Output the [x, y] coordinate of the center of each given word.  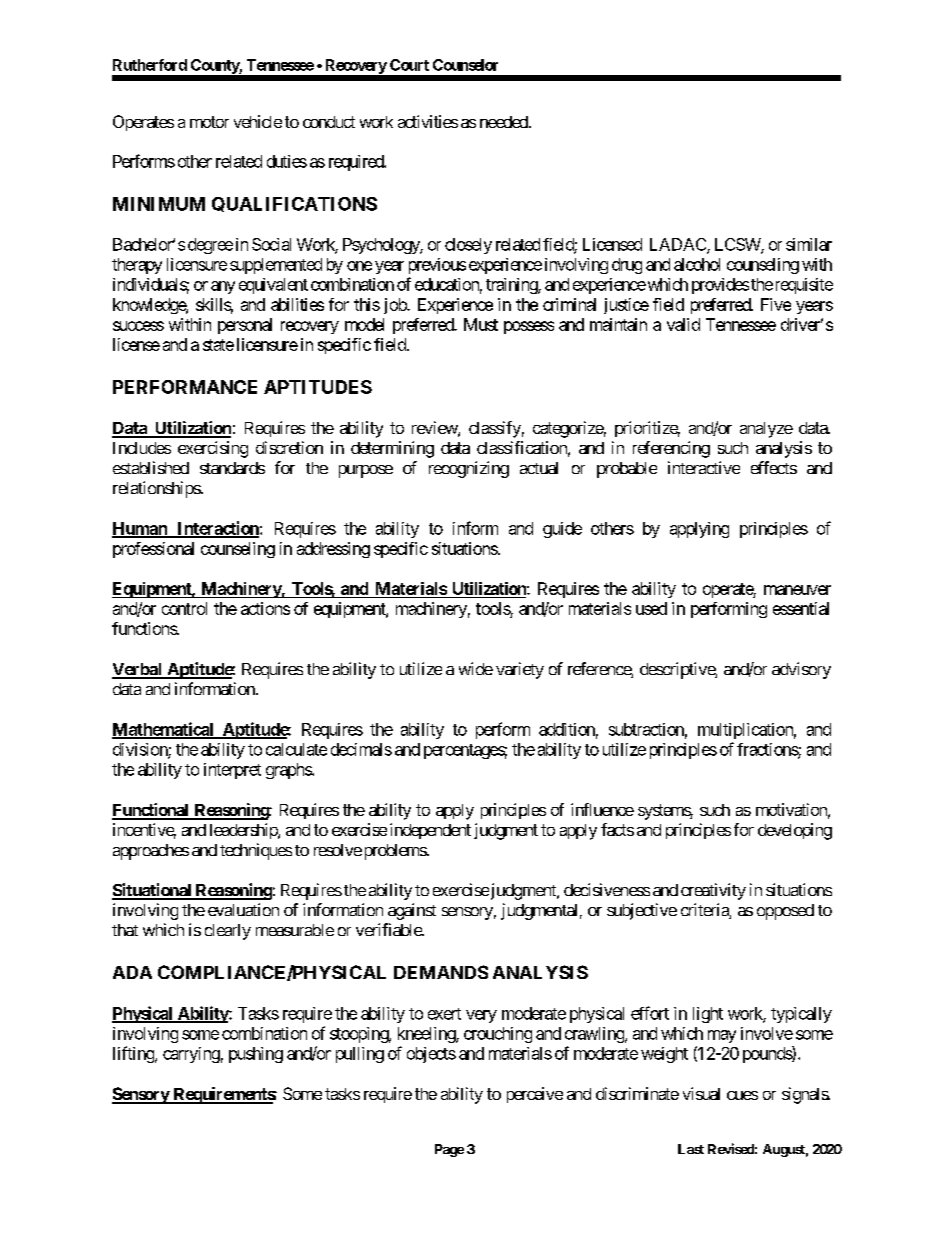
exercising [213, 449]
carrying [191, 1055]
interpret [232, 771]
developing [795, 831]
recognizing [469, 469]
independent [430, 831]
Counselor [465, 65]
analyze [766, 430]
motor [209, 122]
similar [809, 244]
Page [449, 1150]
